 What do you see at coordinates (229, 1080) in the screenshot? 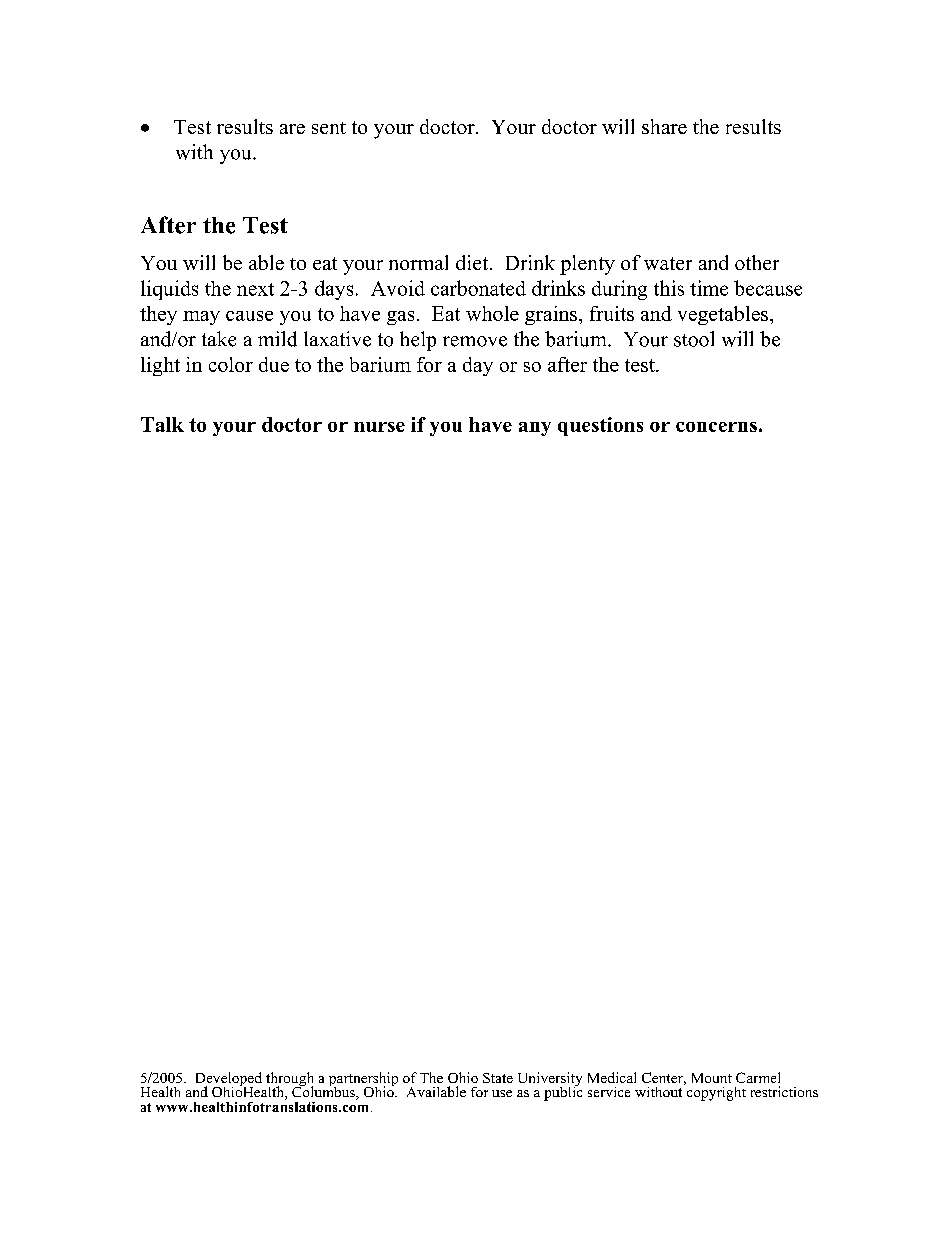
I see `Developed` at bounding box center [229, 1080].
